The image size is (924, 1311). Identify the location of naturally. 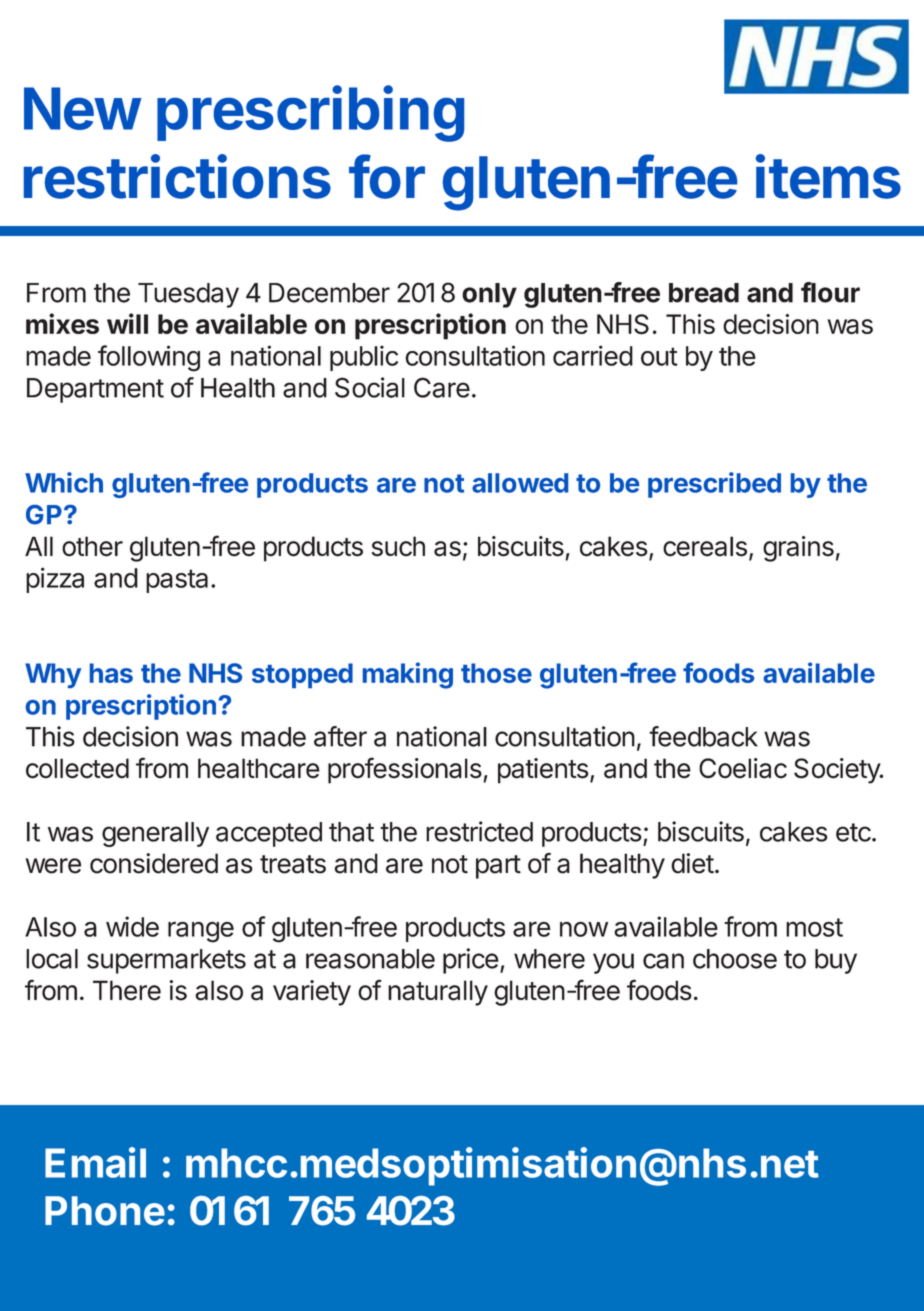
(438, 993).
